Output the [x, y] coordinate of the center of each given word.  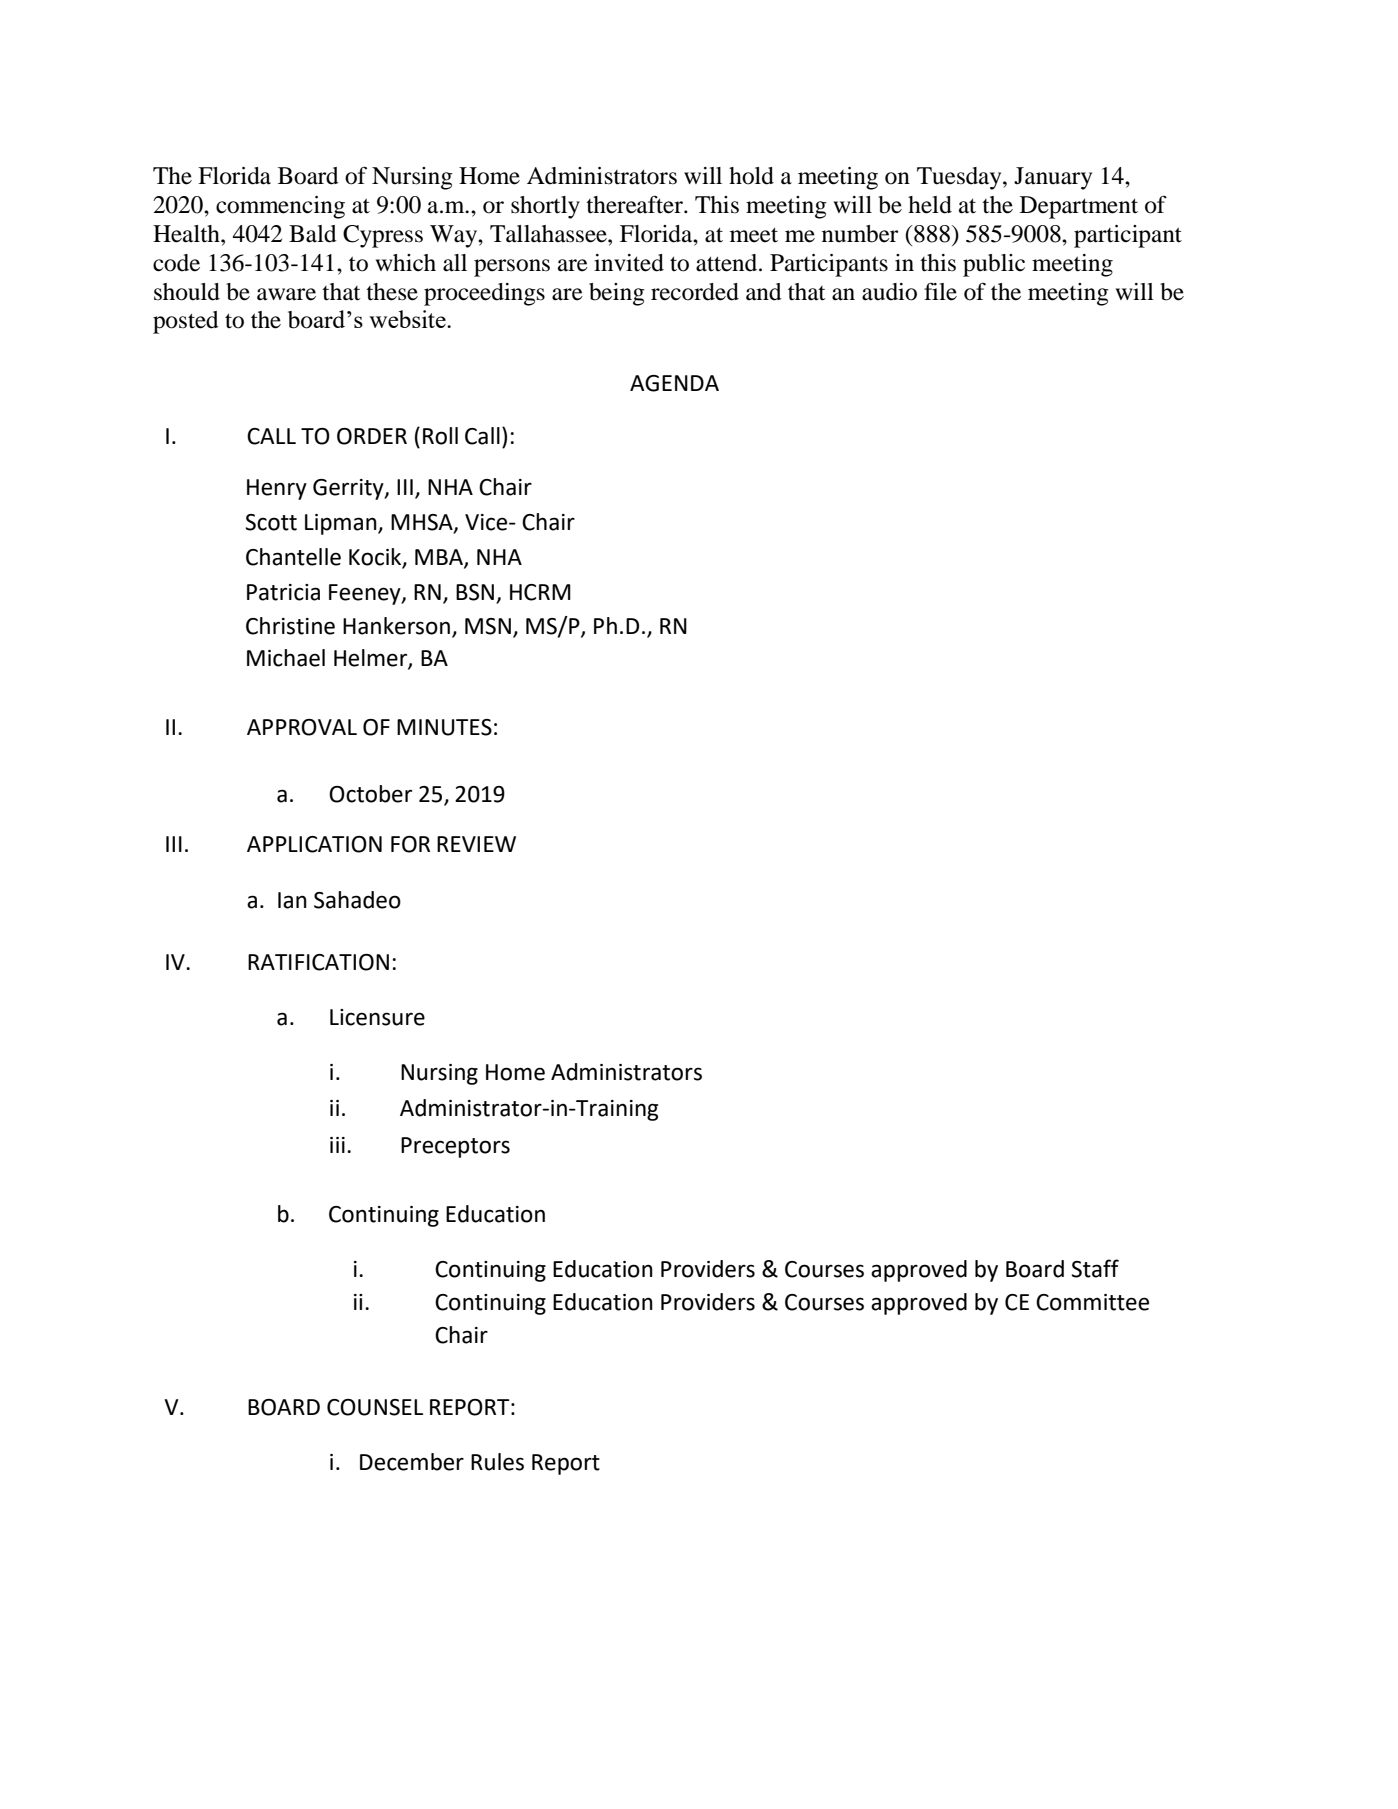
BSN [476, 593]
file [940, 292]
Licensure [377, 1017]
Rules [497, 1462]
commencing [280, 207]
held [930, 205]
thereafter [635, 204]
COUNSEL [375, 1407]
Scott [271, 522]
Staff [1095, 1268]
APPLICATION [314, 844]
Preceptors [455, 1147]
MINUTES [444, 727]
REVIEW [476, 844]
